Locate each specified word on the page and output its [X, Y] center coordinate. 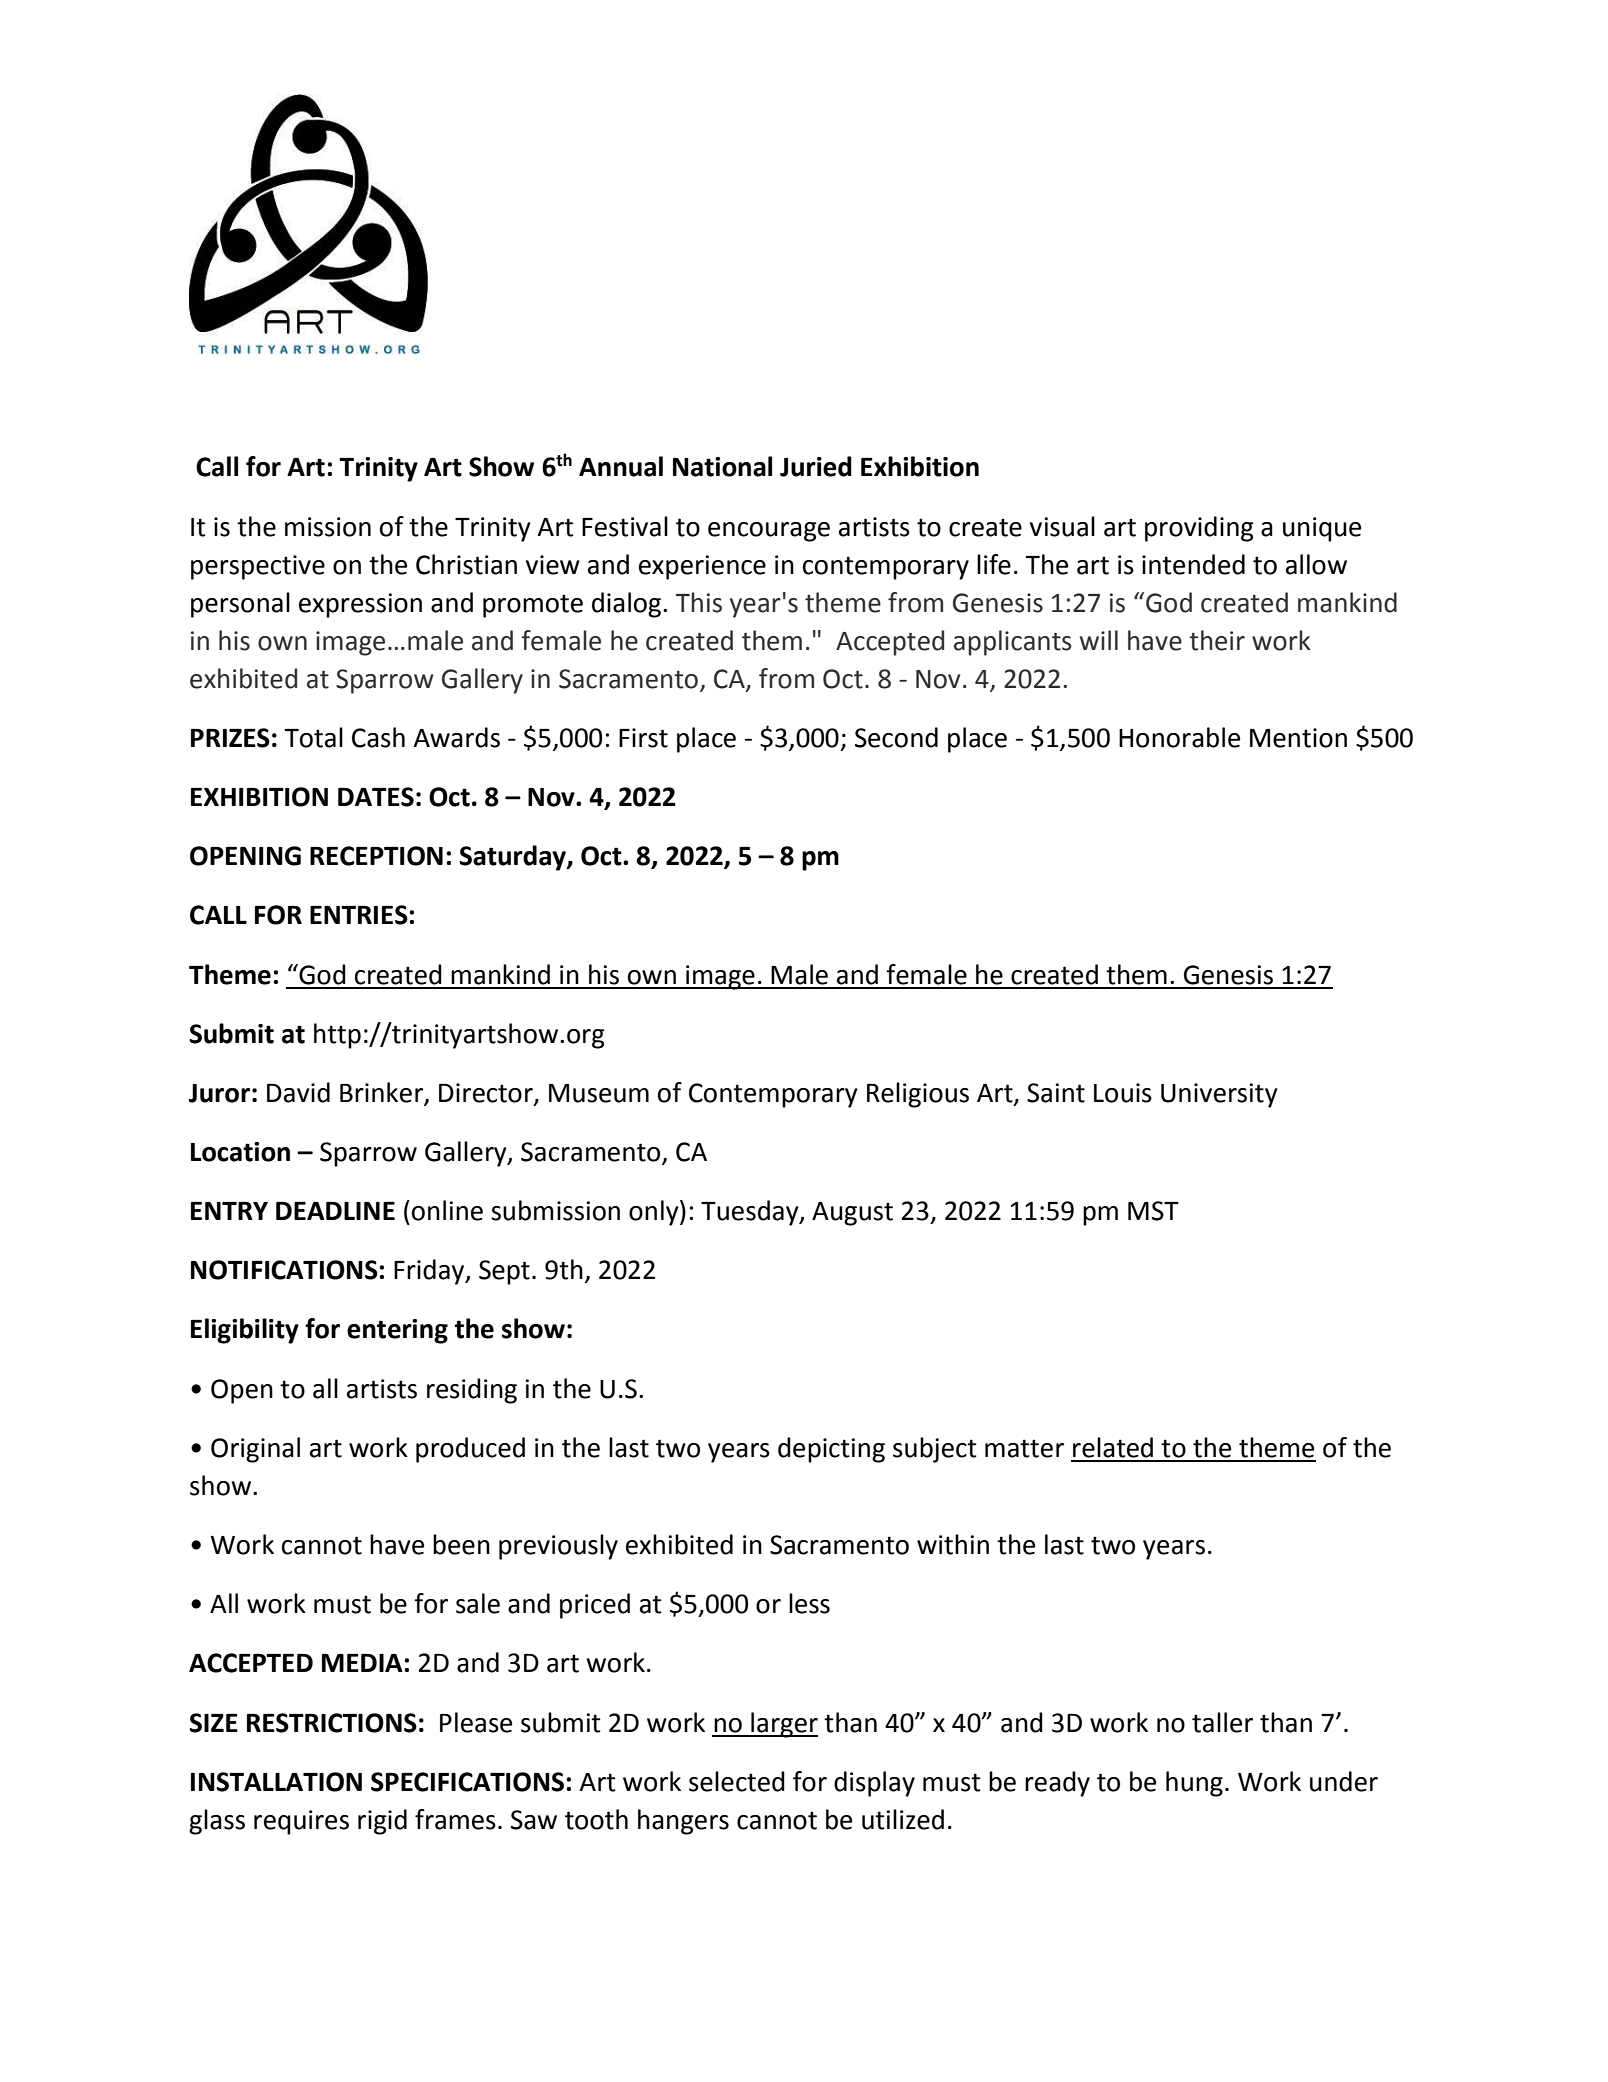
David [298, 1092]
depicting [831, 1450]
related [1113, 1447]
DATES [376, 797]
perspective [258, 567]
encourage [769, 532]
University [1219, 1095]
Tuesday [751, 1213]
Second [896, 737]
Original [255, 1450]
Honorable [1179, 737]
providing [1199, 529]
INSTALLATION [276, 1782]
